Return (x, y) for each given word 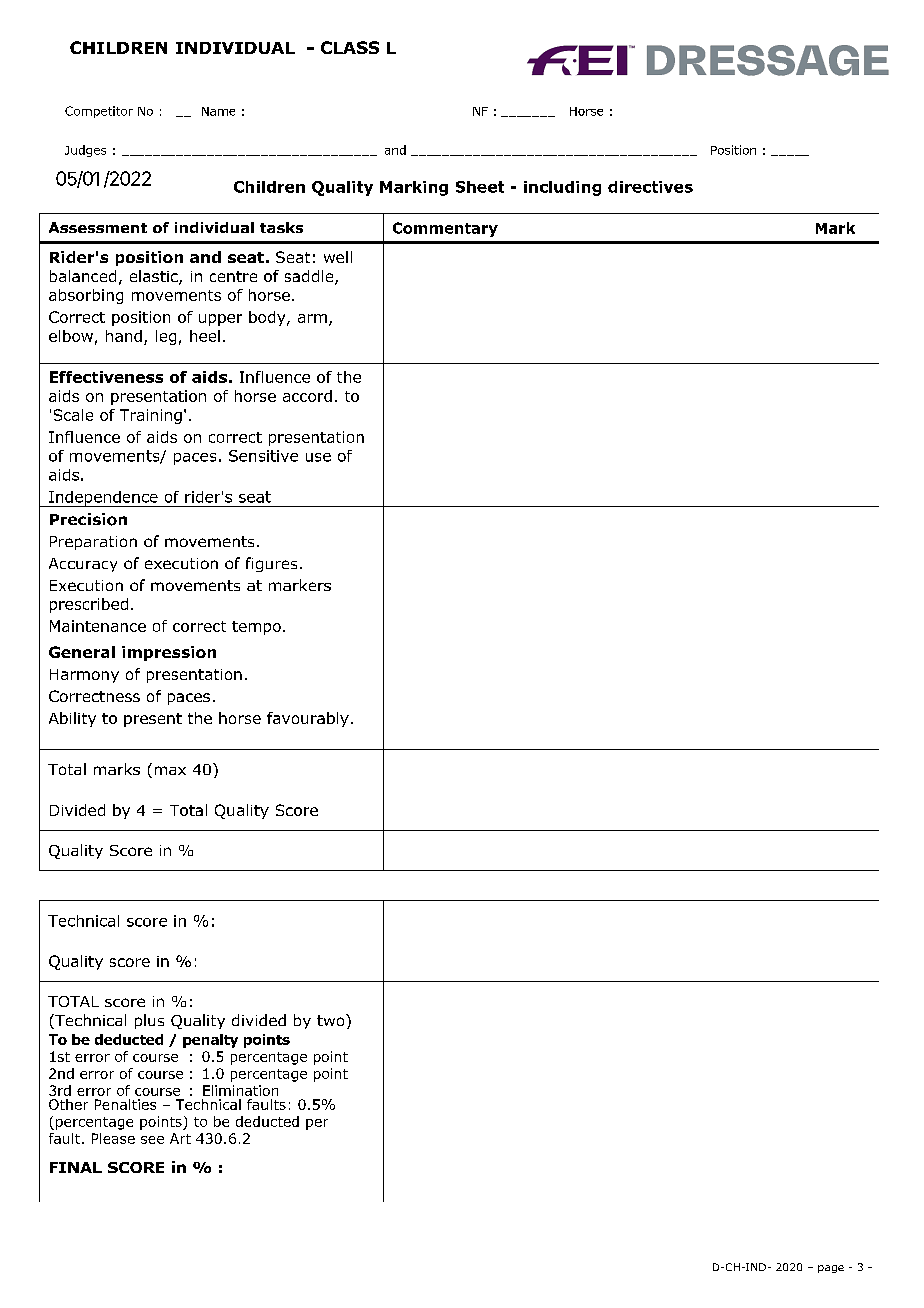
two (332, 1020)
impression (169, 653)
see (152, 1140)
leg (166, 337)
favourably (308, 719)
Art (180, 1138)
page (831, 1269)
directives (650, 187)
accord (307, 396)
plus (149, 1021)
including (562, 188)
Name (218, 111)
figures (271, 564)
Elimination (240, 1090)
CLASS (350, 47)
